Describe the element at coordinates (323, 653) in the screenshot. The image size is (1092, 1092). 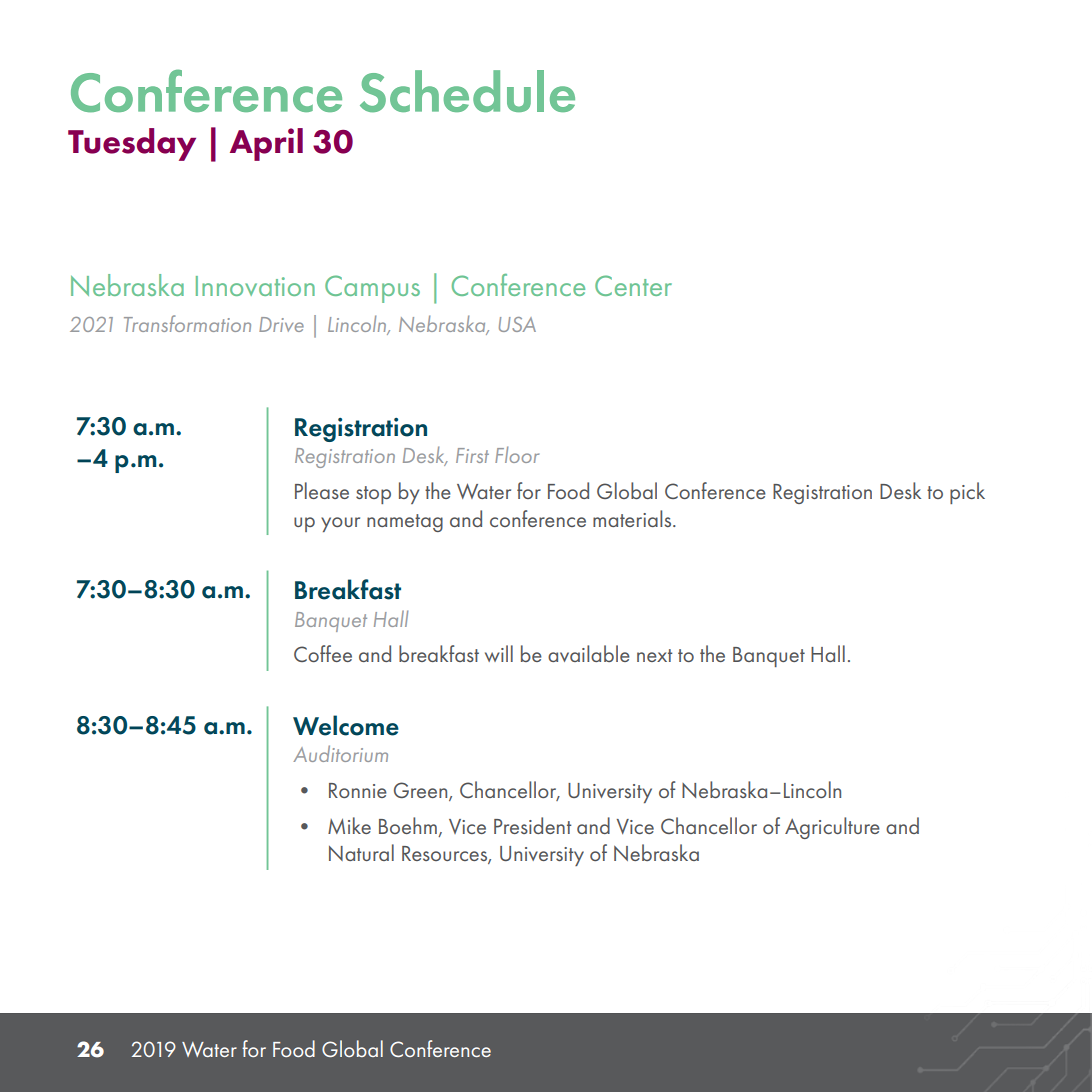
I see `Coffee` at that location.
